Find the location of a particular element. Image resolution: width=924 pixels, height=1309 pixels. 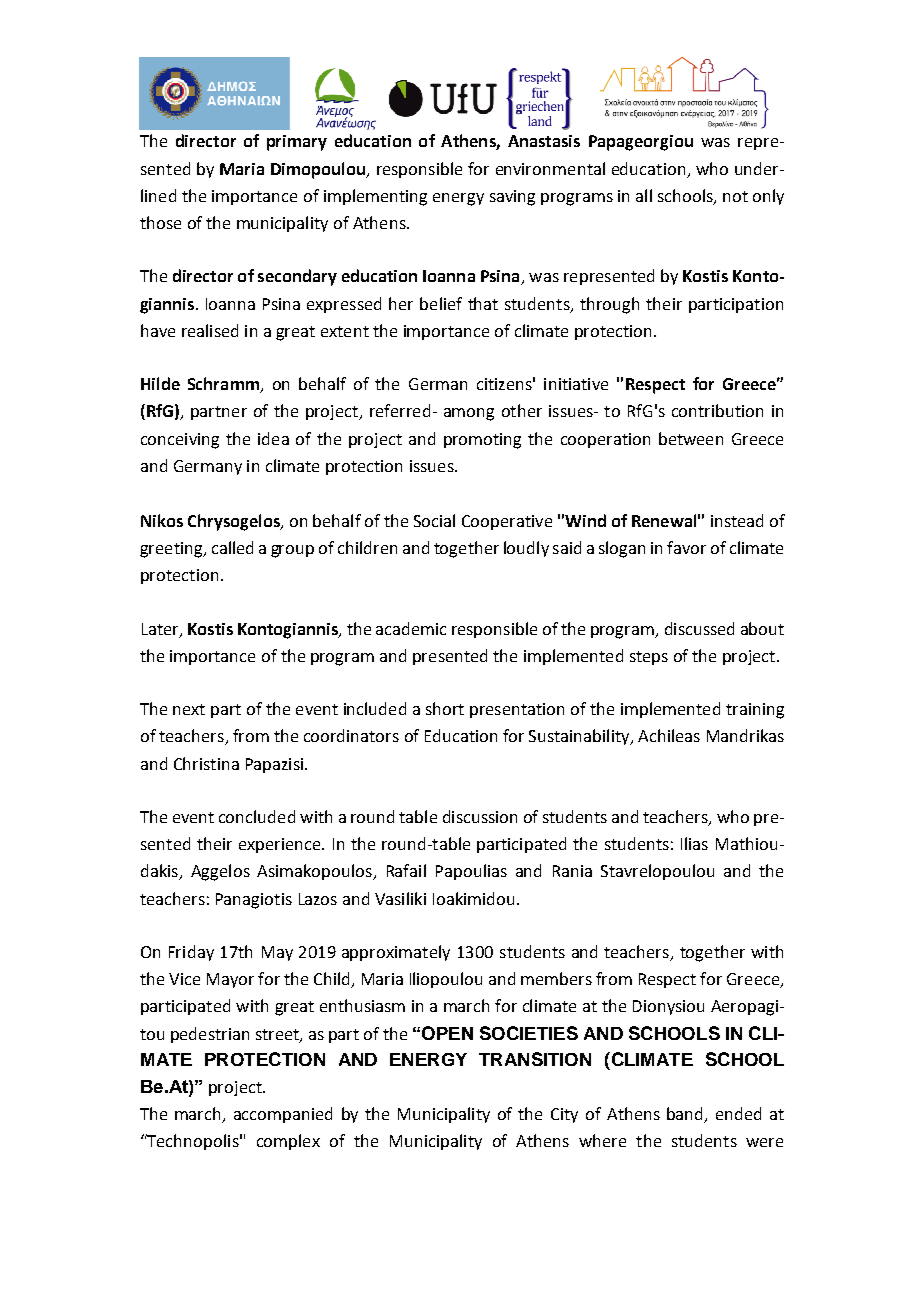

primary is located at coordinates (297, 143).
